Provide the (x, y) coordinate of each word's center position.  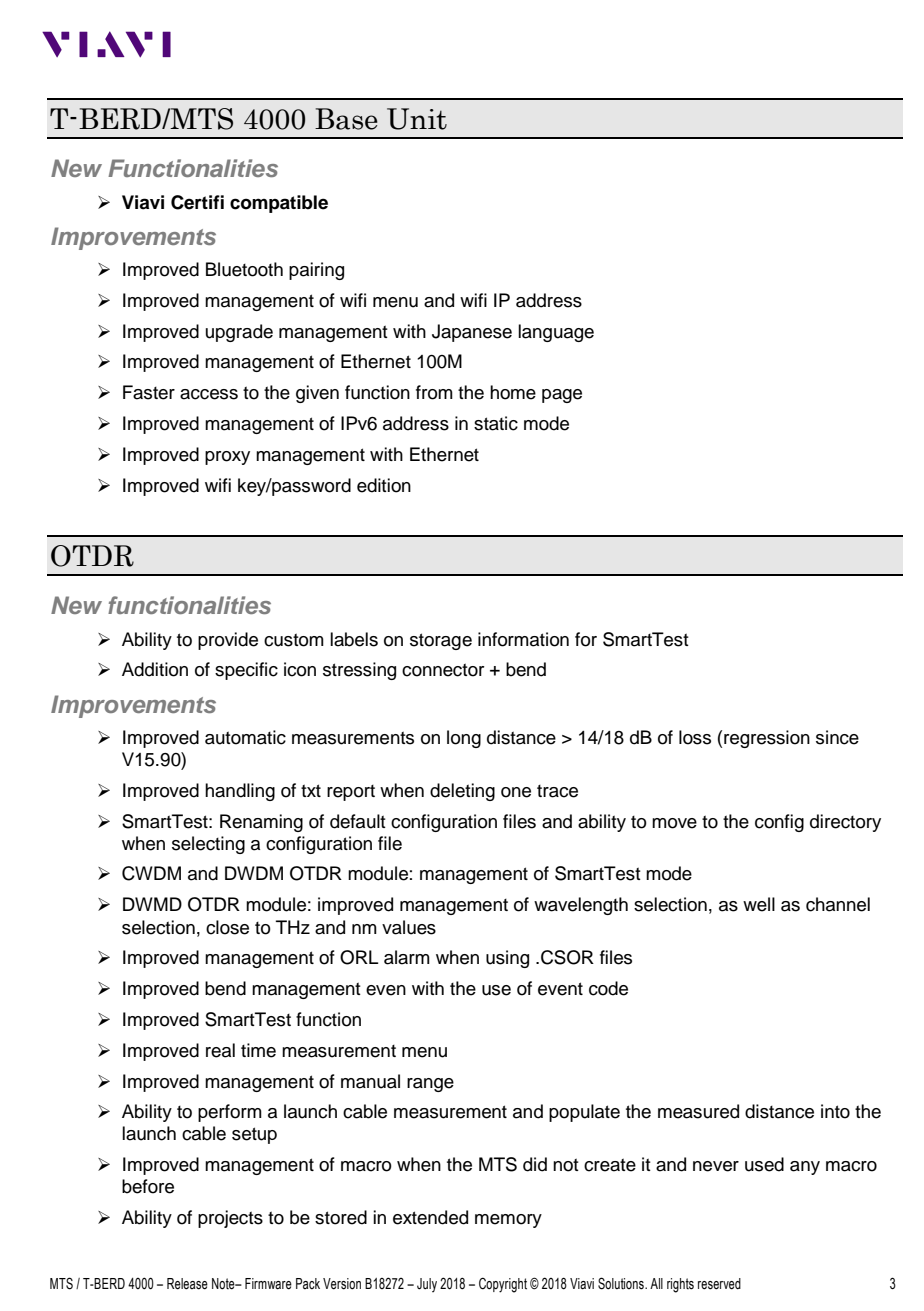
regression (767, 739)
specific (246, 671)
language (556, 333)
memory (508, 1221)
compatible (279, 204)
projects (230, 1219)
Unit (417, 119)
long (464, 739)
